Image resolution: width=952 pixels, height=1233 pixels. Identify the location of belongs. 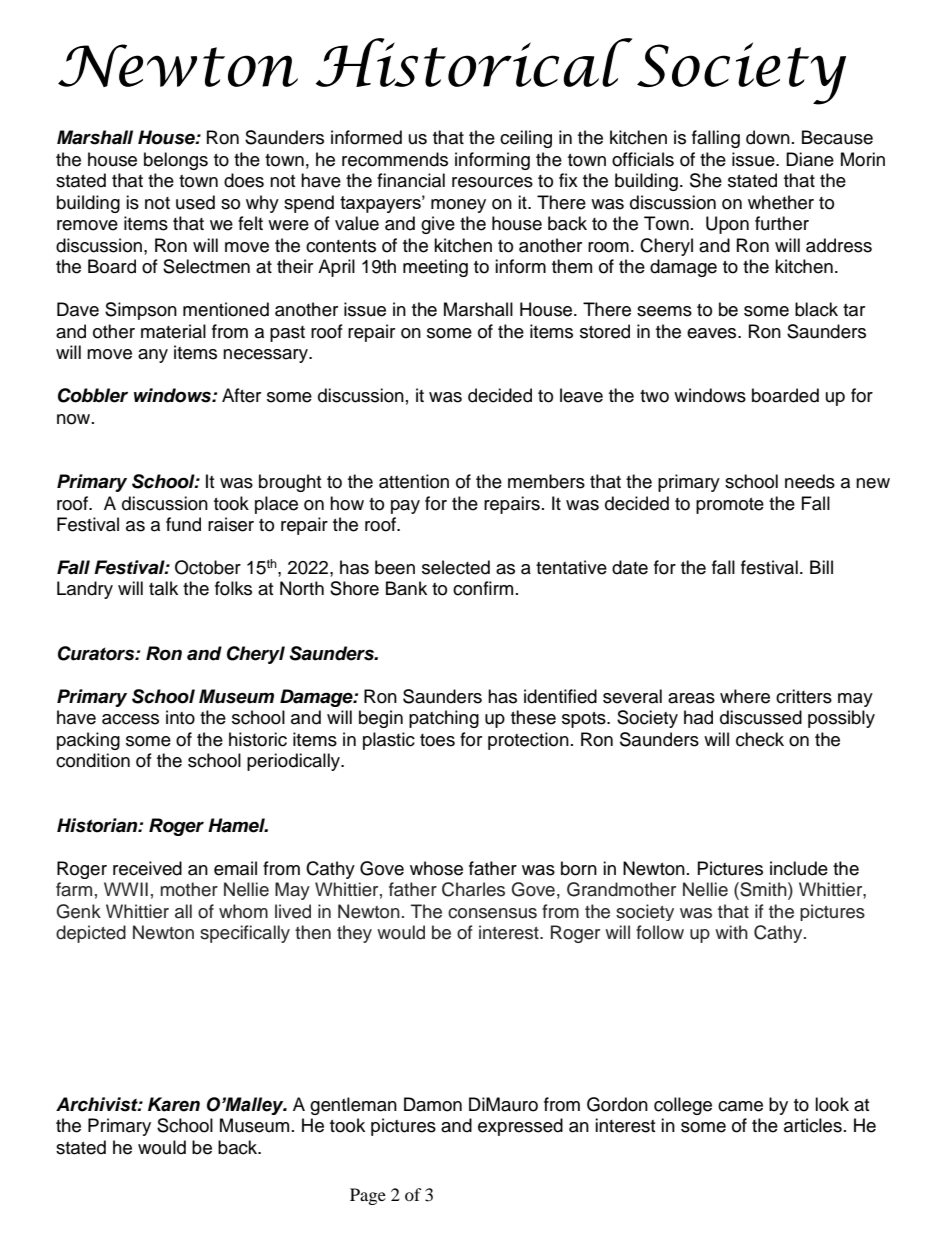
(176, 161).
